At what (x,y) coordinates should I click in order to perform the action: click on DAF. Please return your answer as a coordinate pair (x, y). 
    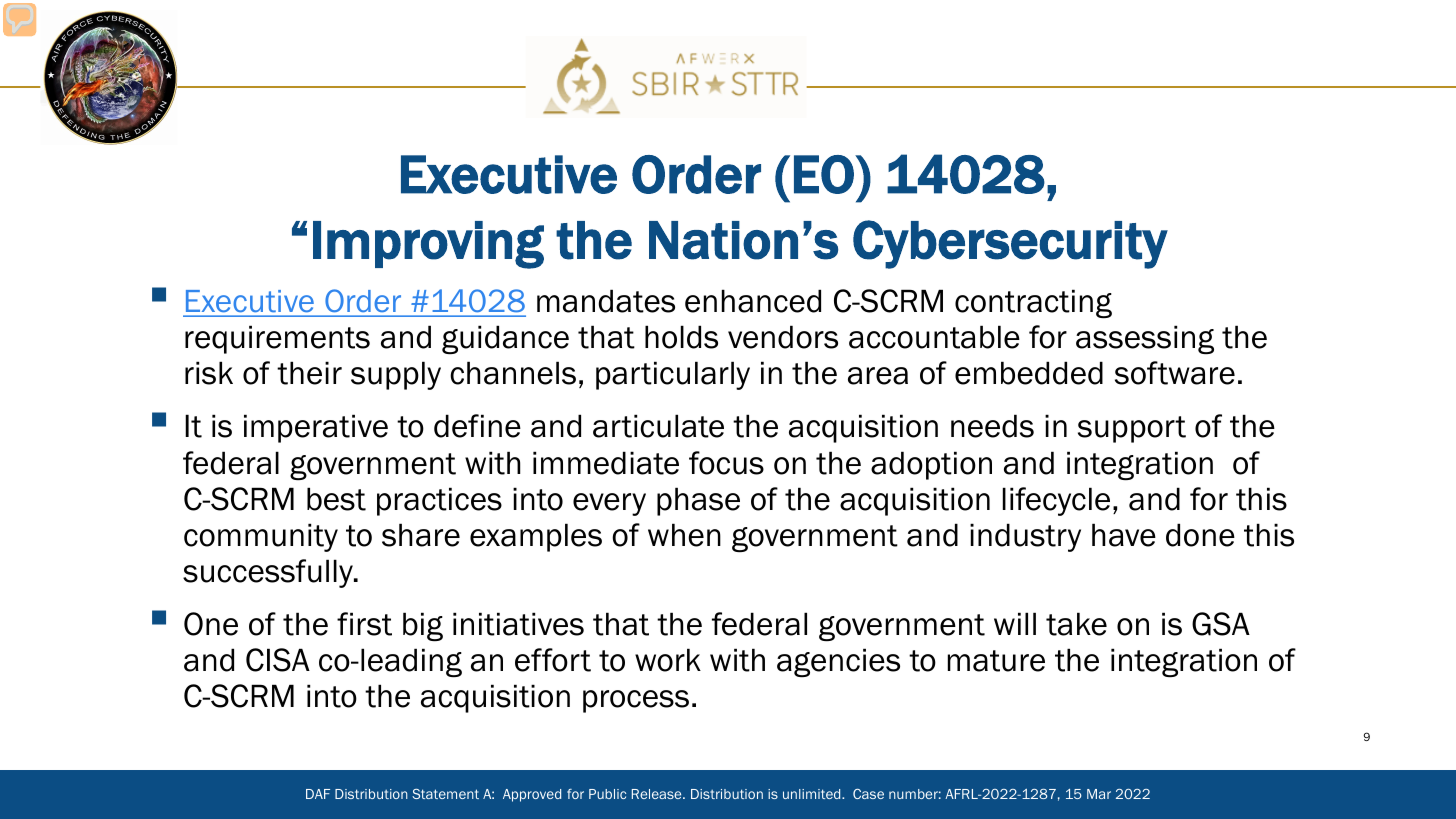
    Looking at the image, I should click on (318, 794).
